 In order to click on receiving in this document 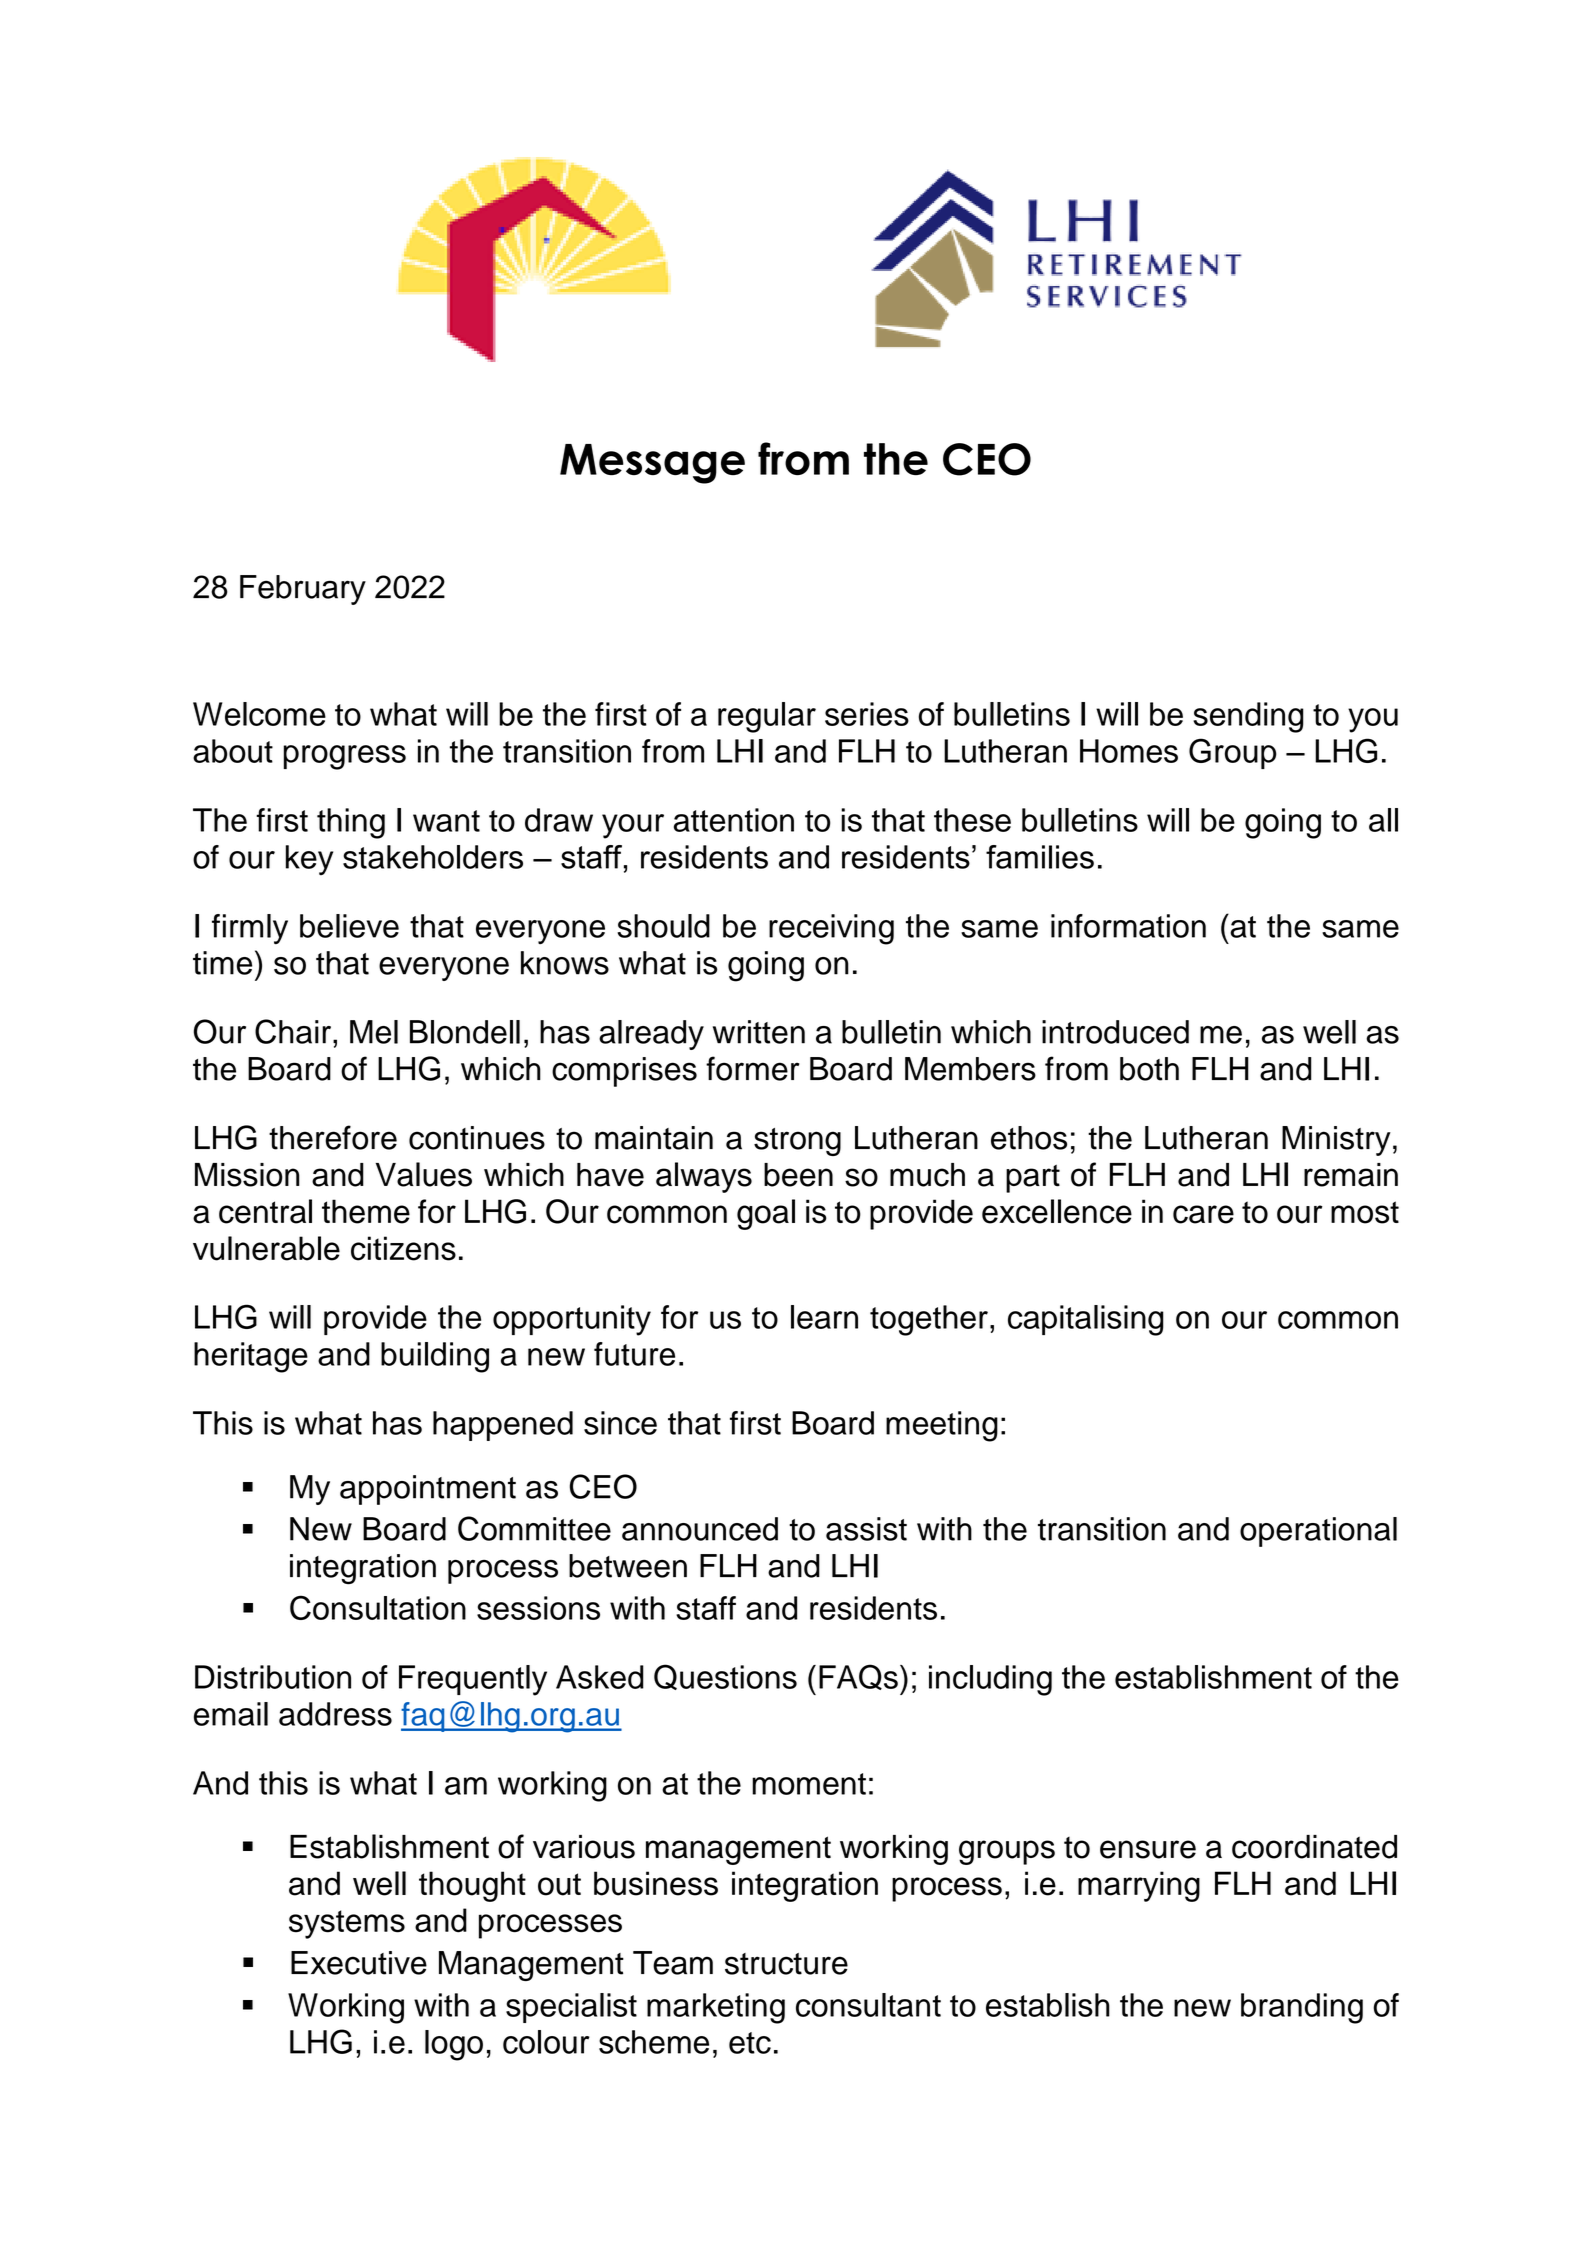, I will do `click(831, 929)`.
